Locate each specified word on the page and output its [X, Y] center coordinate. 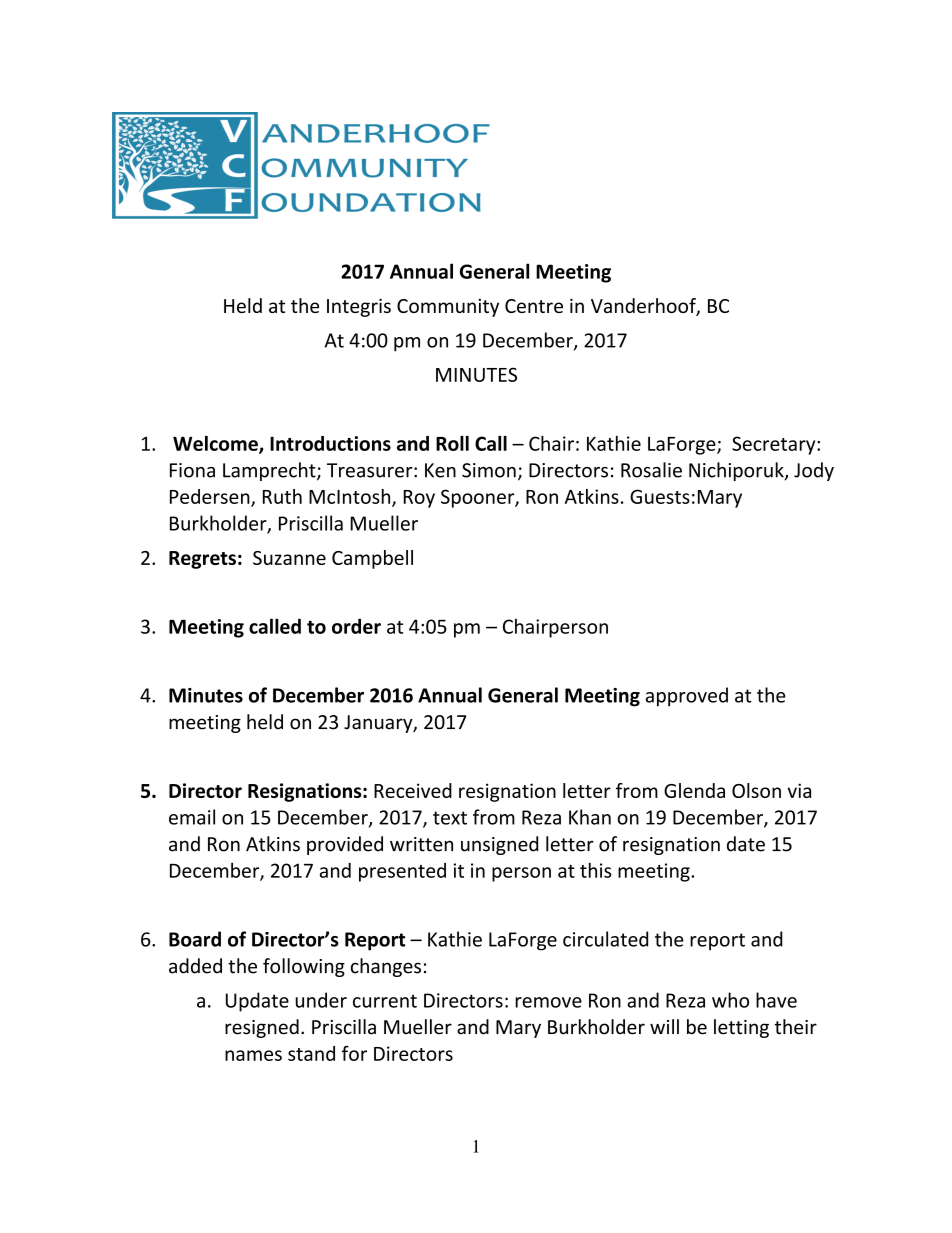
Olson [756, 790]
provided [345, 845]
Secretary [775, 445]
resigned [262, 1028]
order [356, 626]
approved [687, 697]
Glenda [694, 790]
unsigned [499, 845]
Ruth [282, 496]
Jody [814, 471]
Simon [489, 470]
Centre [534, 306]
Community [448, 308]
